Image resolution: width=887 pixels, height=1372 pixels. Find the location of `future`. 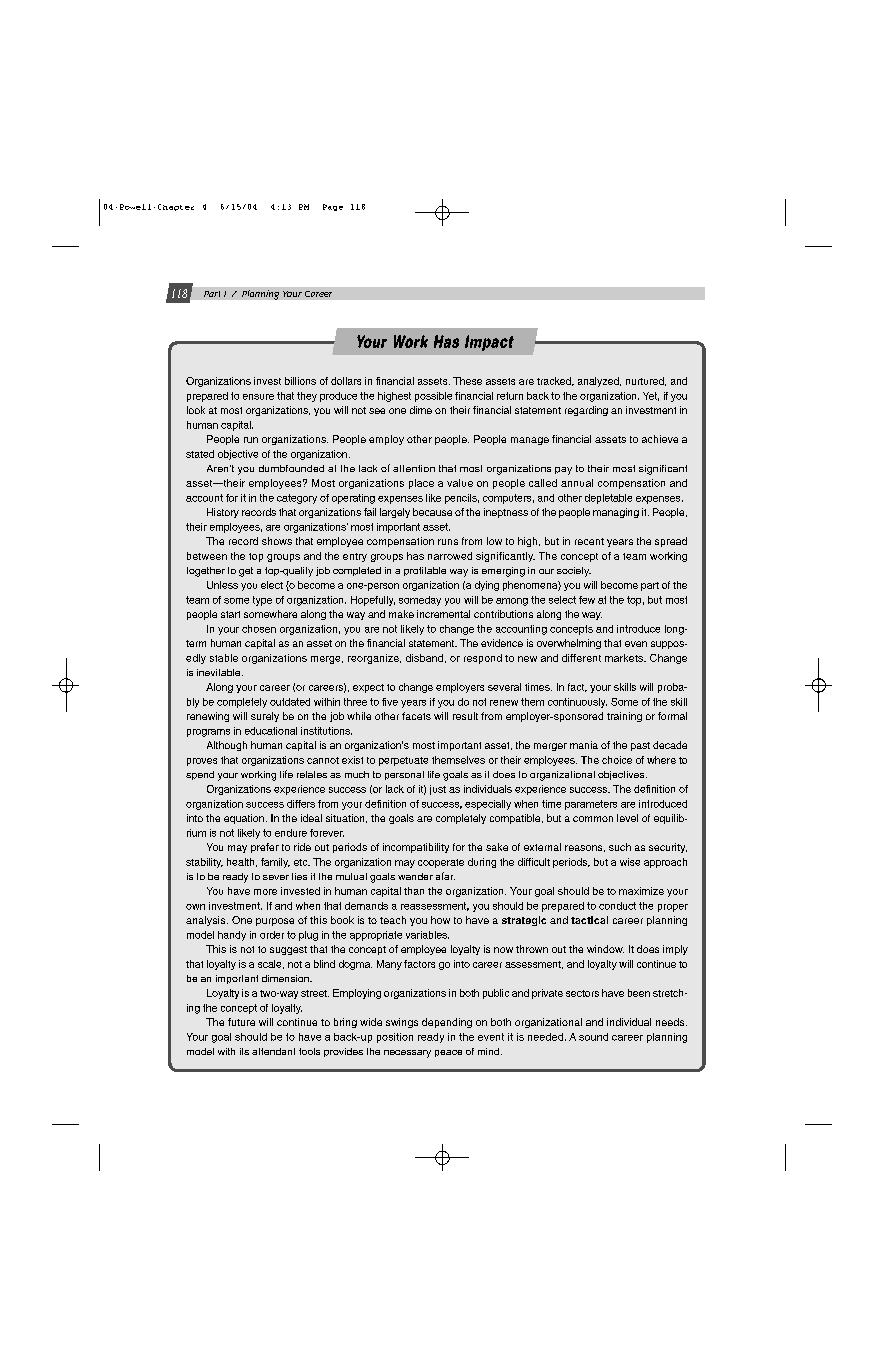

future is located at coordinates (241, 1022).
